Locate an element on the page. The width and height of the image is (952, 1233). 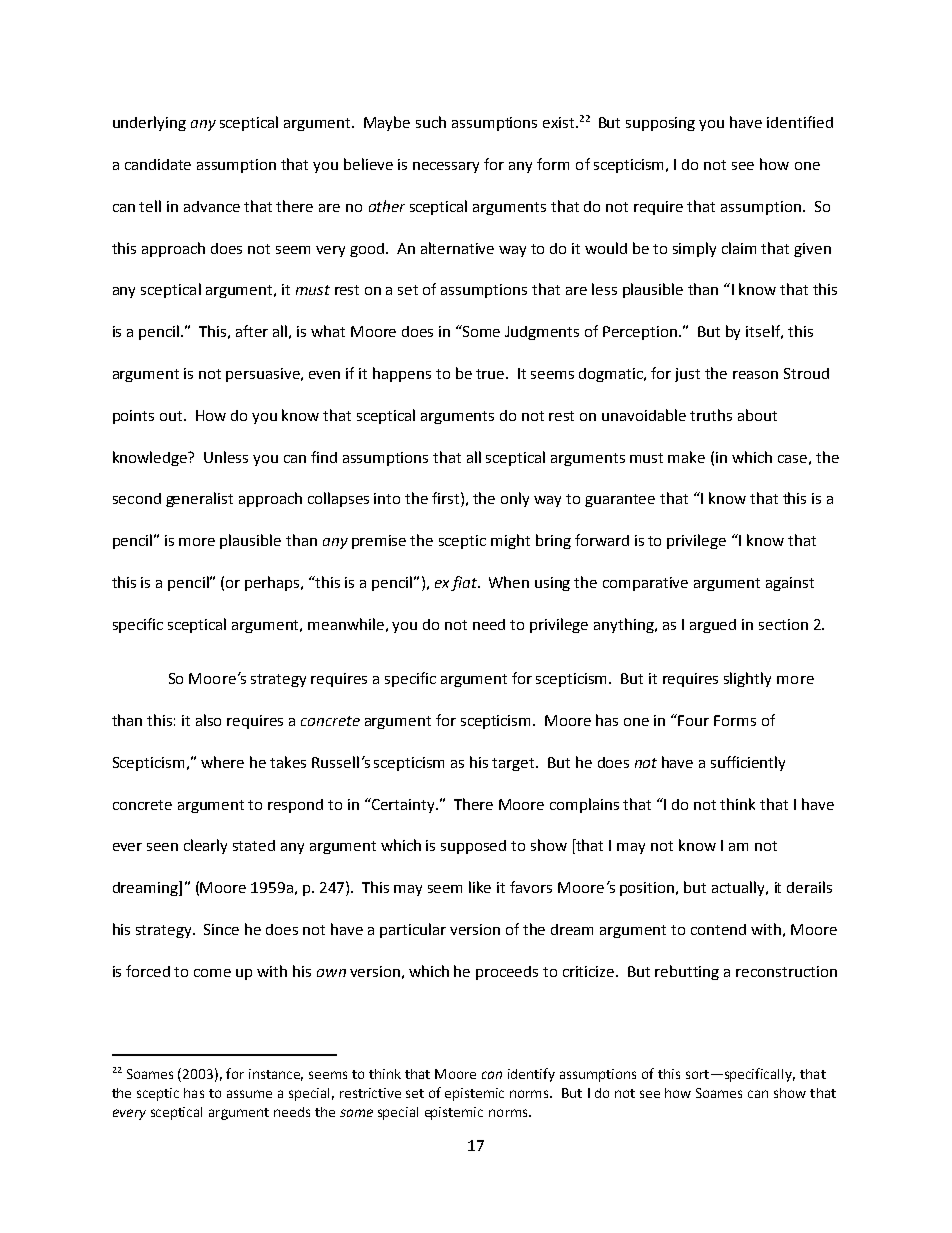
candidate is located at coordinates (158, 164).
